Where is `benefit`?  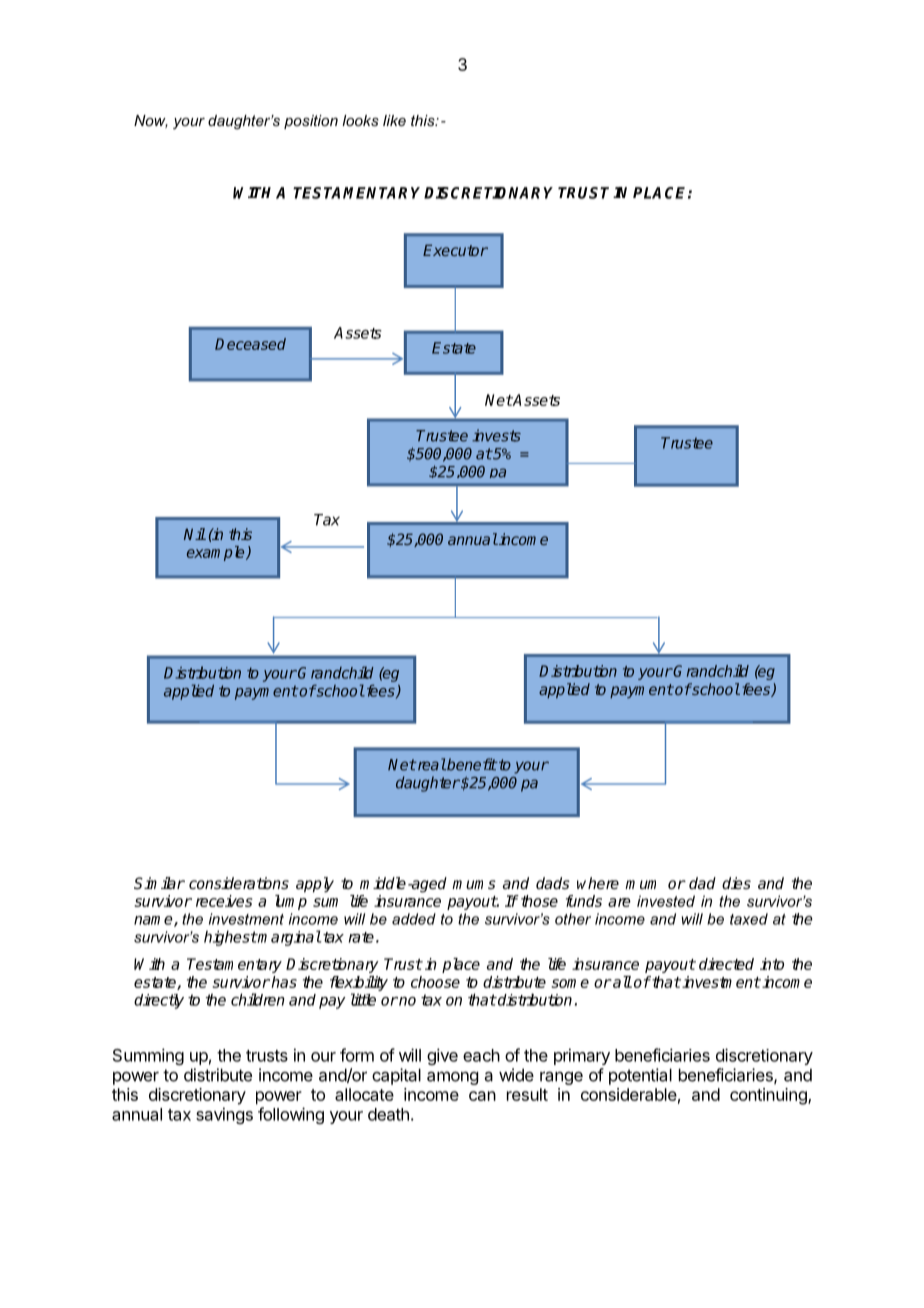 benefit is located at coordinates (471, 764).
